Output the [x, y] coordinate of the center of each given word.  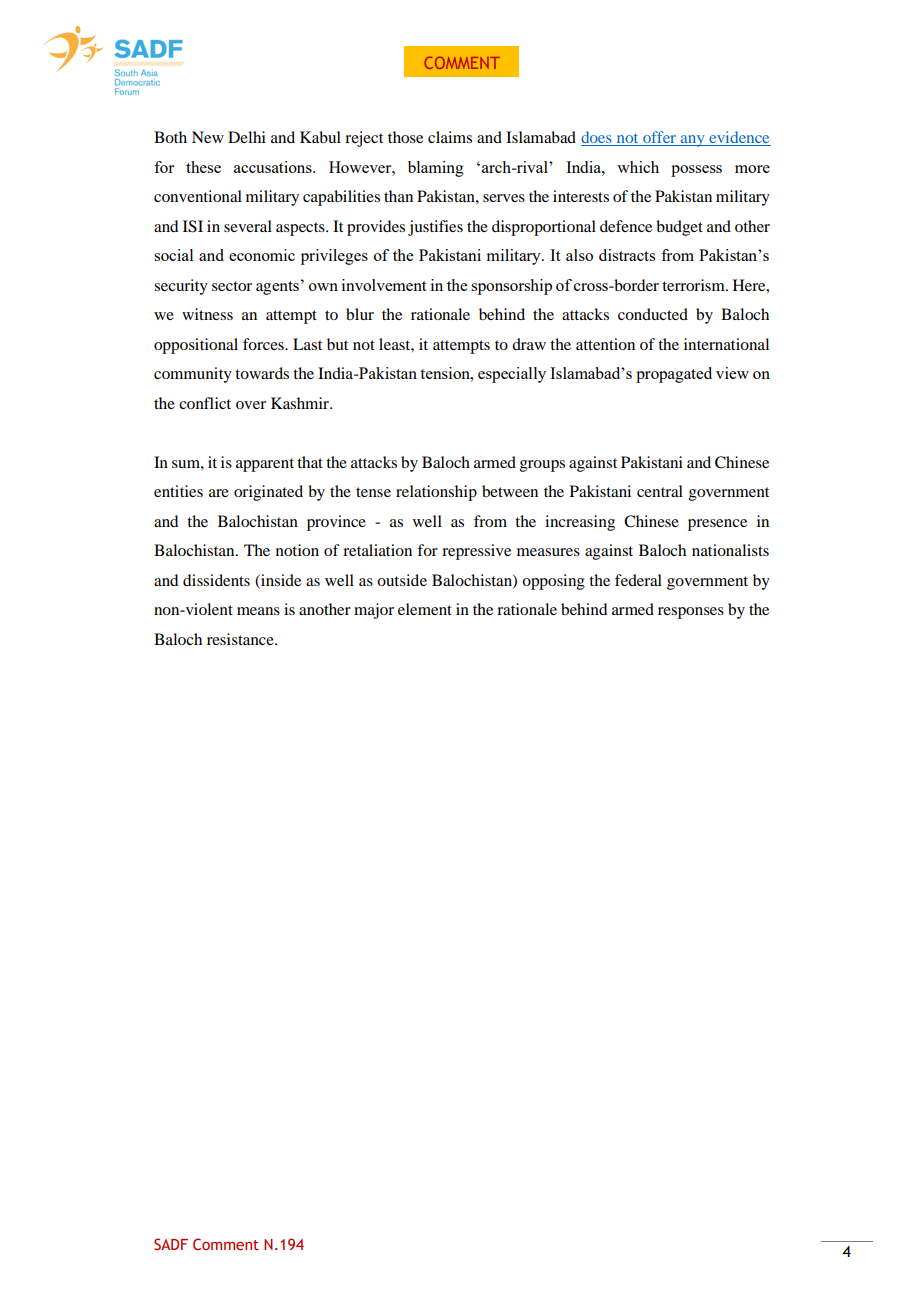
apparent [265, 465]
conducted [653, 314]
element [425, 609]
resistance [241, 639]
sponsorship [511, 287]
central [660, 491]
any [692, 141]
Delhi [247, 137]
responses [691, 613]
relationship [436, 493]
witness [207, 314]
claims [450, 137]
